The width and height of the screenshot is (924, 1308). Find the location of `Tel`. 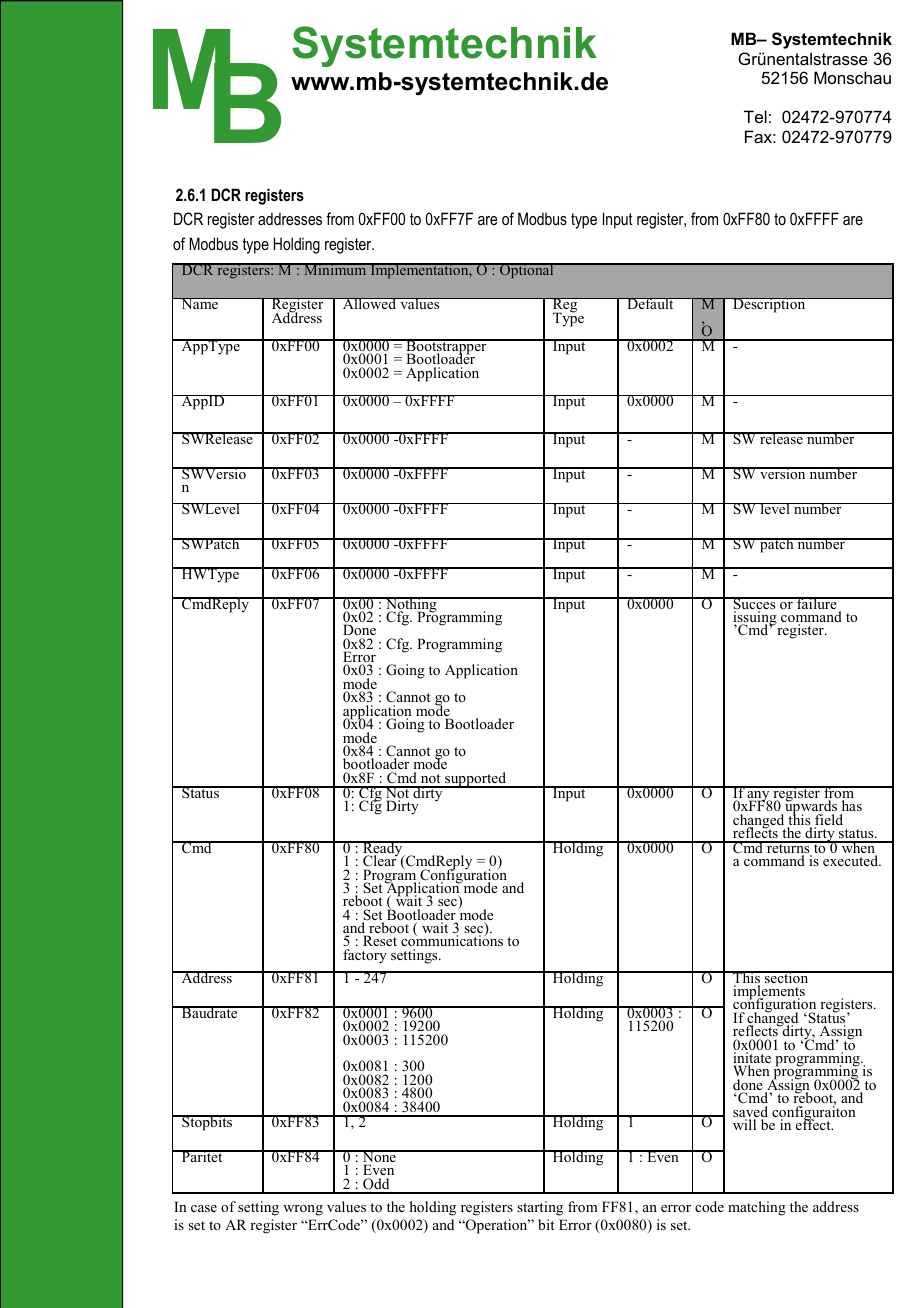

Tel is located at coordinates (755, 116).
